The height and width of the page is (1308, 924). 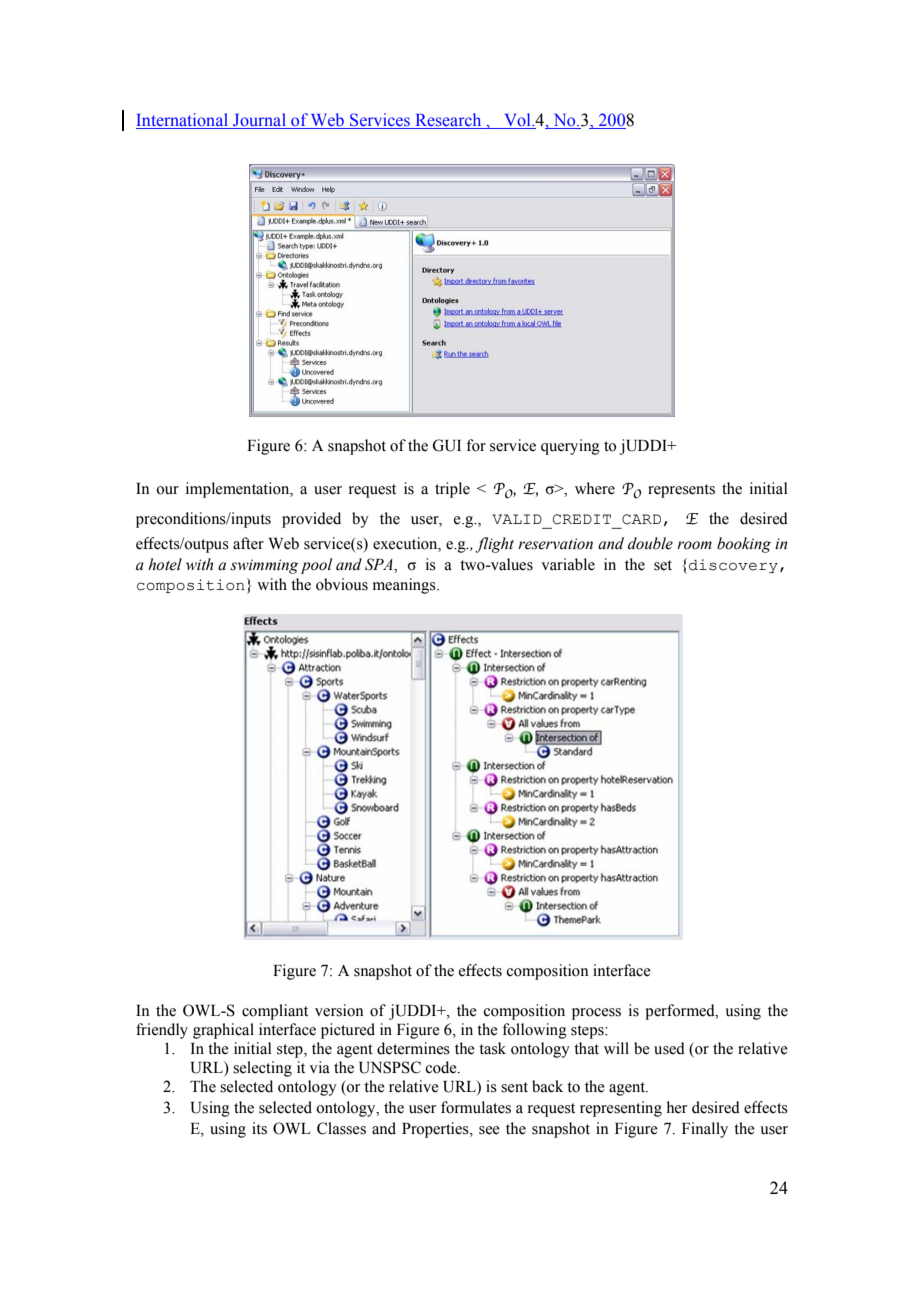 I want to click on meanings, so click(x=405, y=586).
